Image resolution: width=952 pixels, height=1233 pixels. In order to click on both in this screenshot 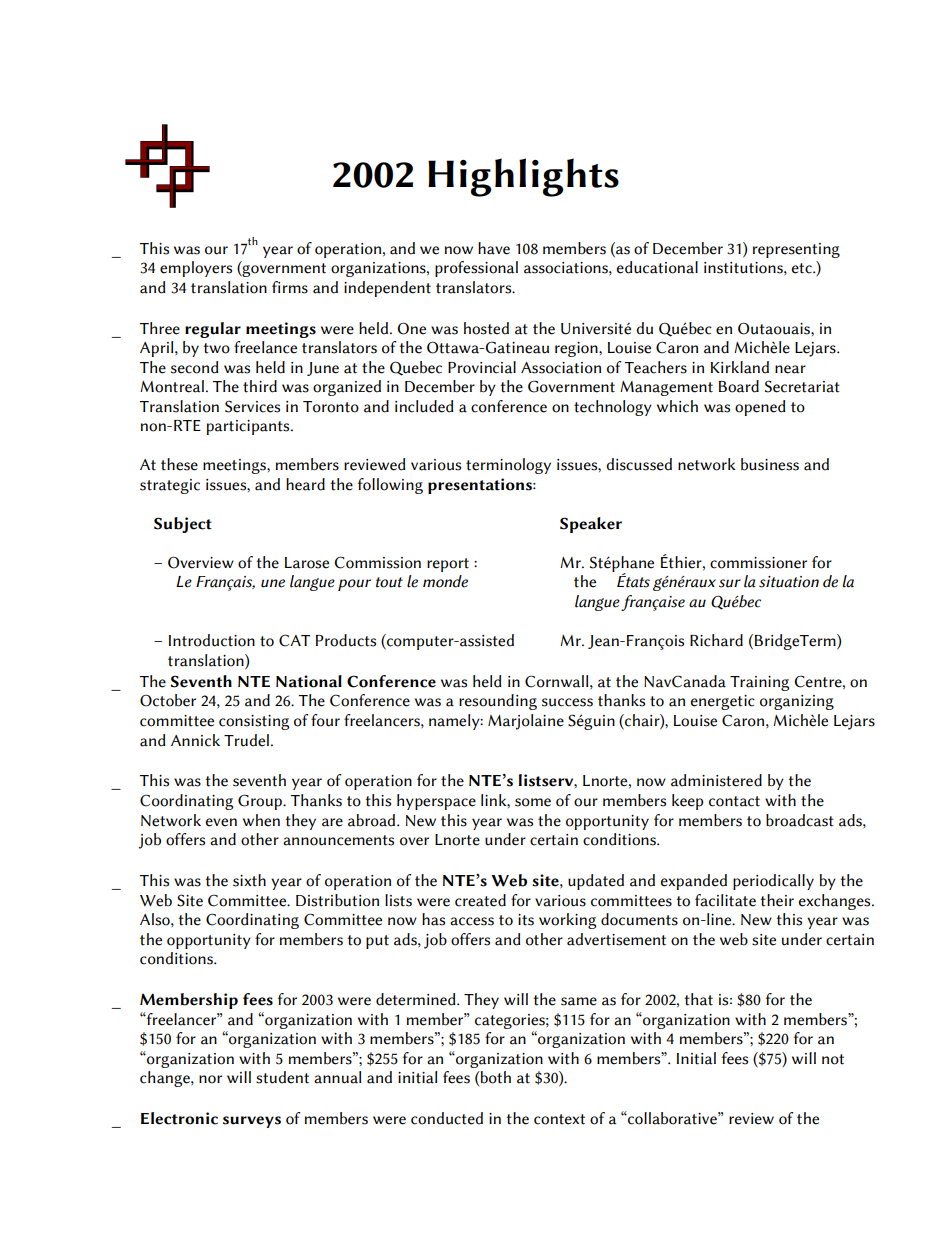, I will do `click(495, 1077)`.
